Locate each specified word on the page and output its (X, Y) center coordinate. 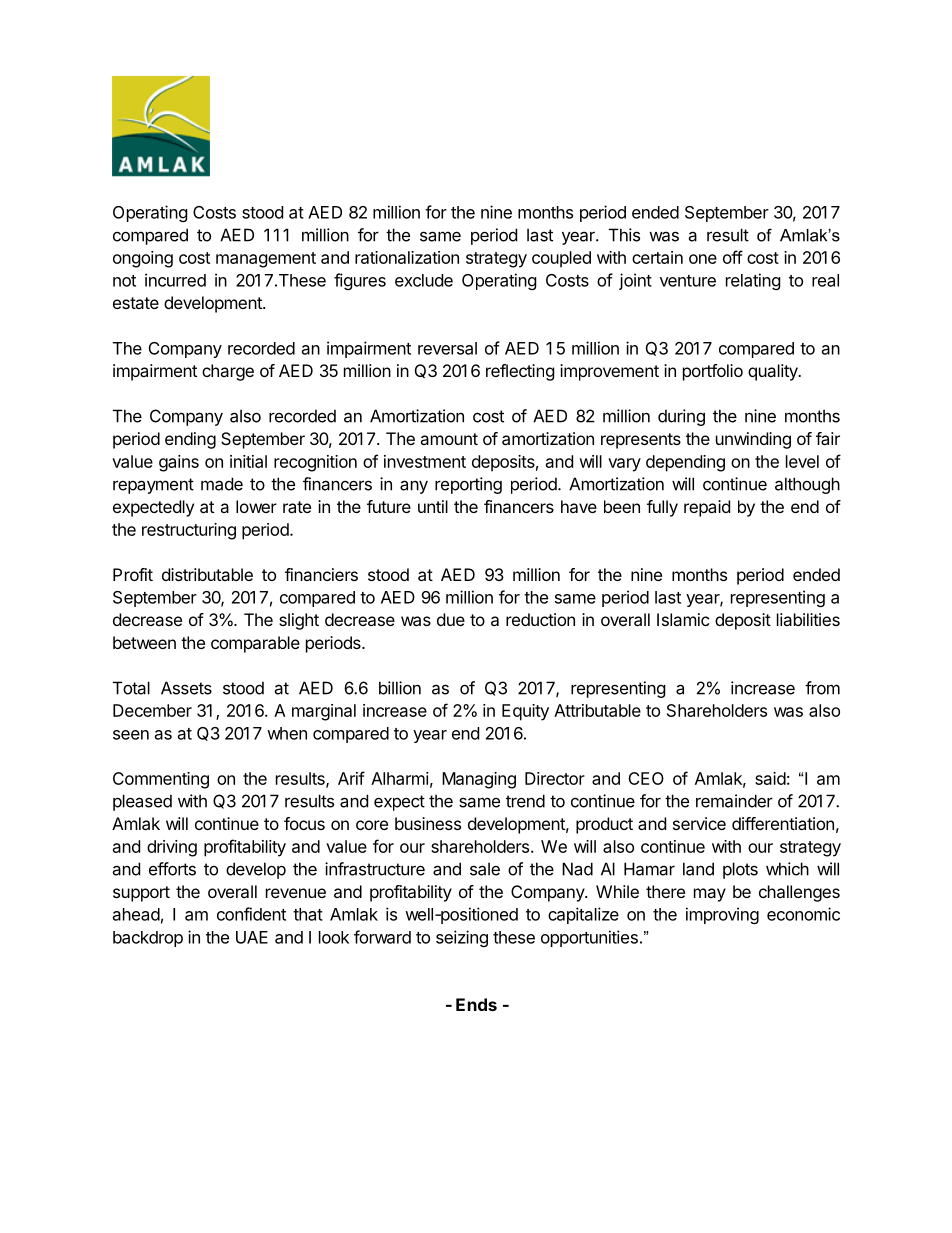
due (451, 619)
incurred (175, 280)
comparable (255, 644)
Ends (476, 1004)
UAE (252, 937)
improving (722, 915)
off (733, 257)
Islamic (683, 619)
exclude (424, 280)
